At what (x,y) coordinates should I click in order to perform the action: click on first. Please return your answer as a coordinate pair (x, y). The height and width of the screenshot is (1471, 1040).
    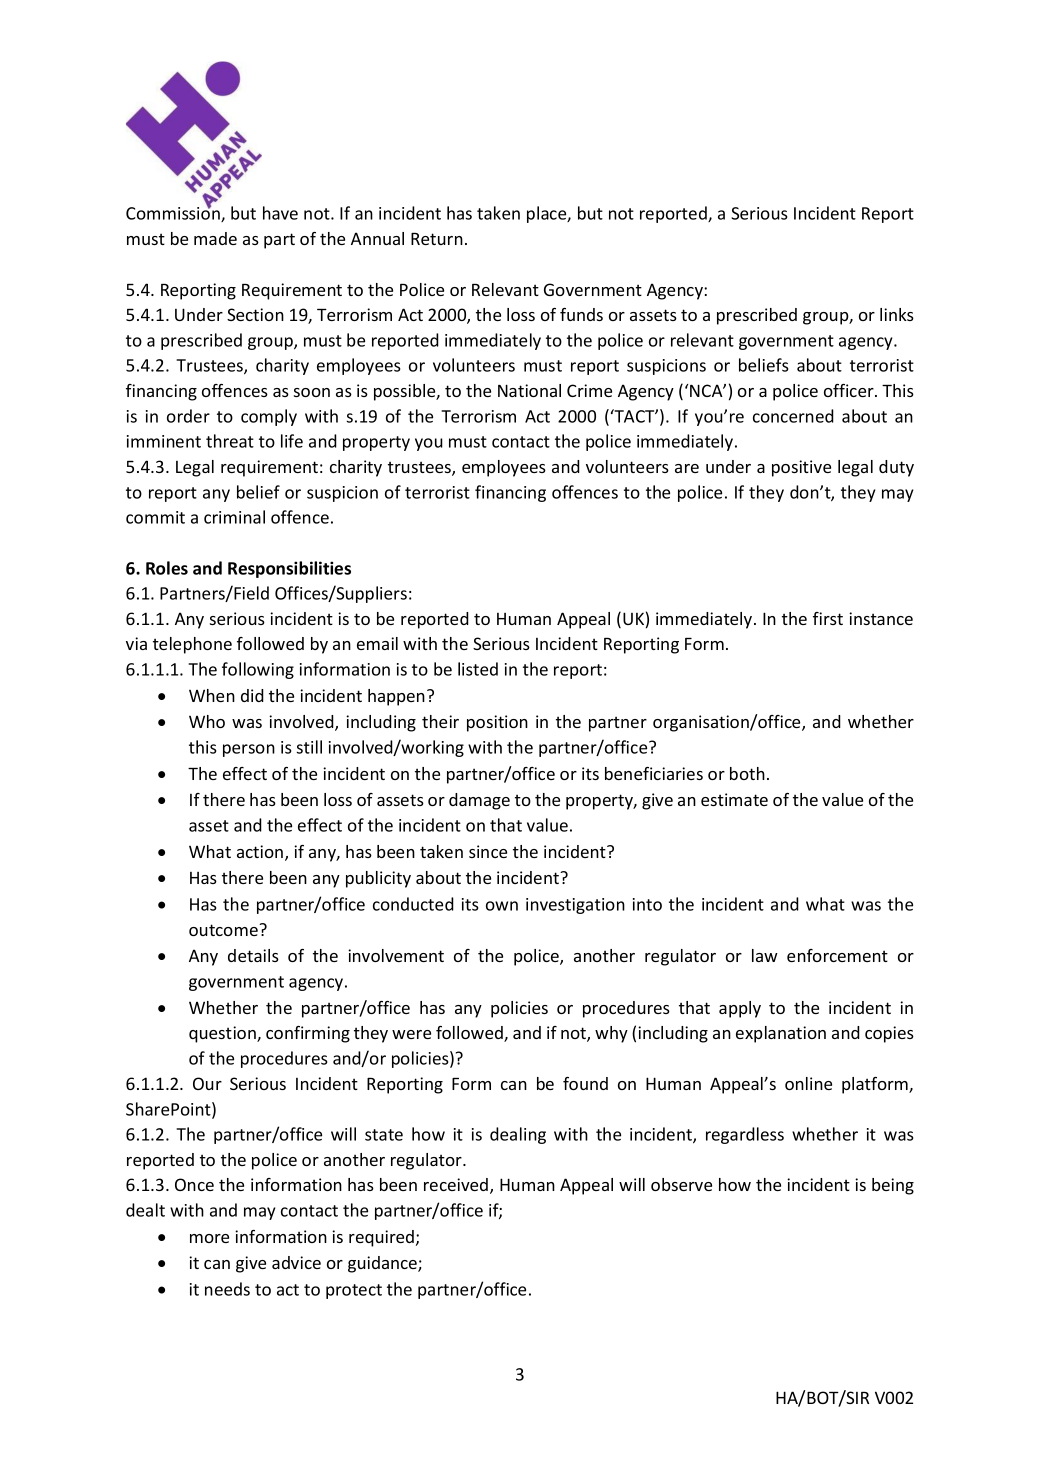
    Looking at the image, I should click on (828, 618).
